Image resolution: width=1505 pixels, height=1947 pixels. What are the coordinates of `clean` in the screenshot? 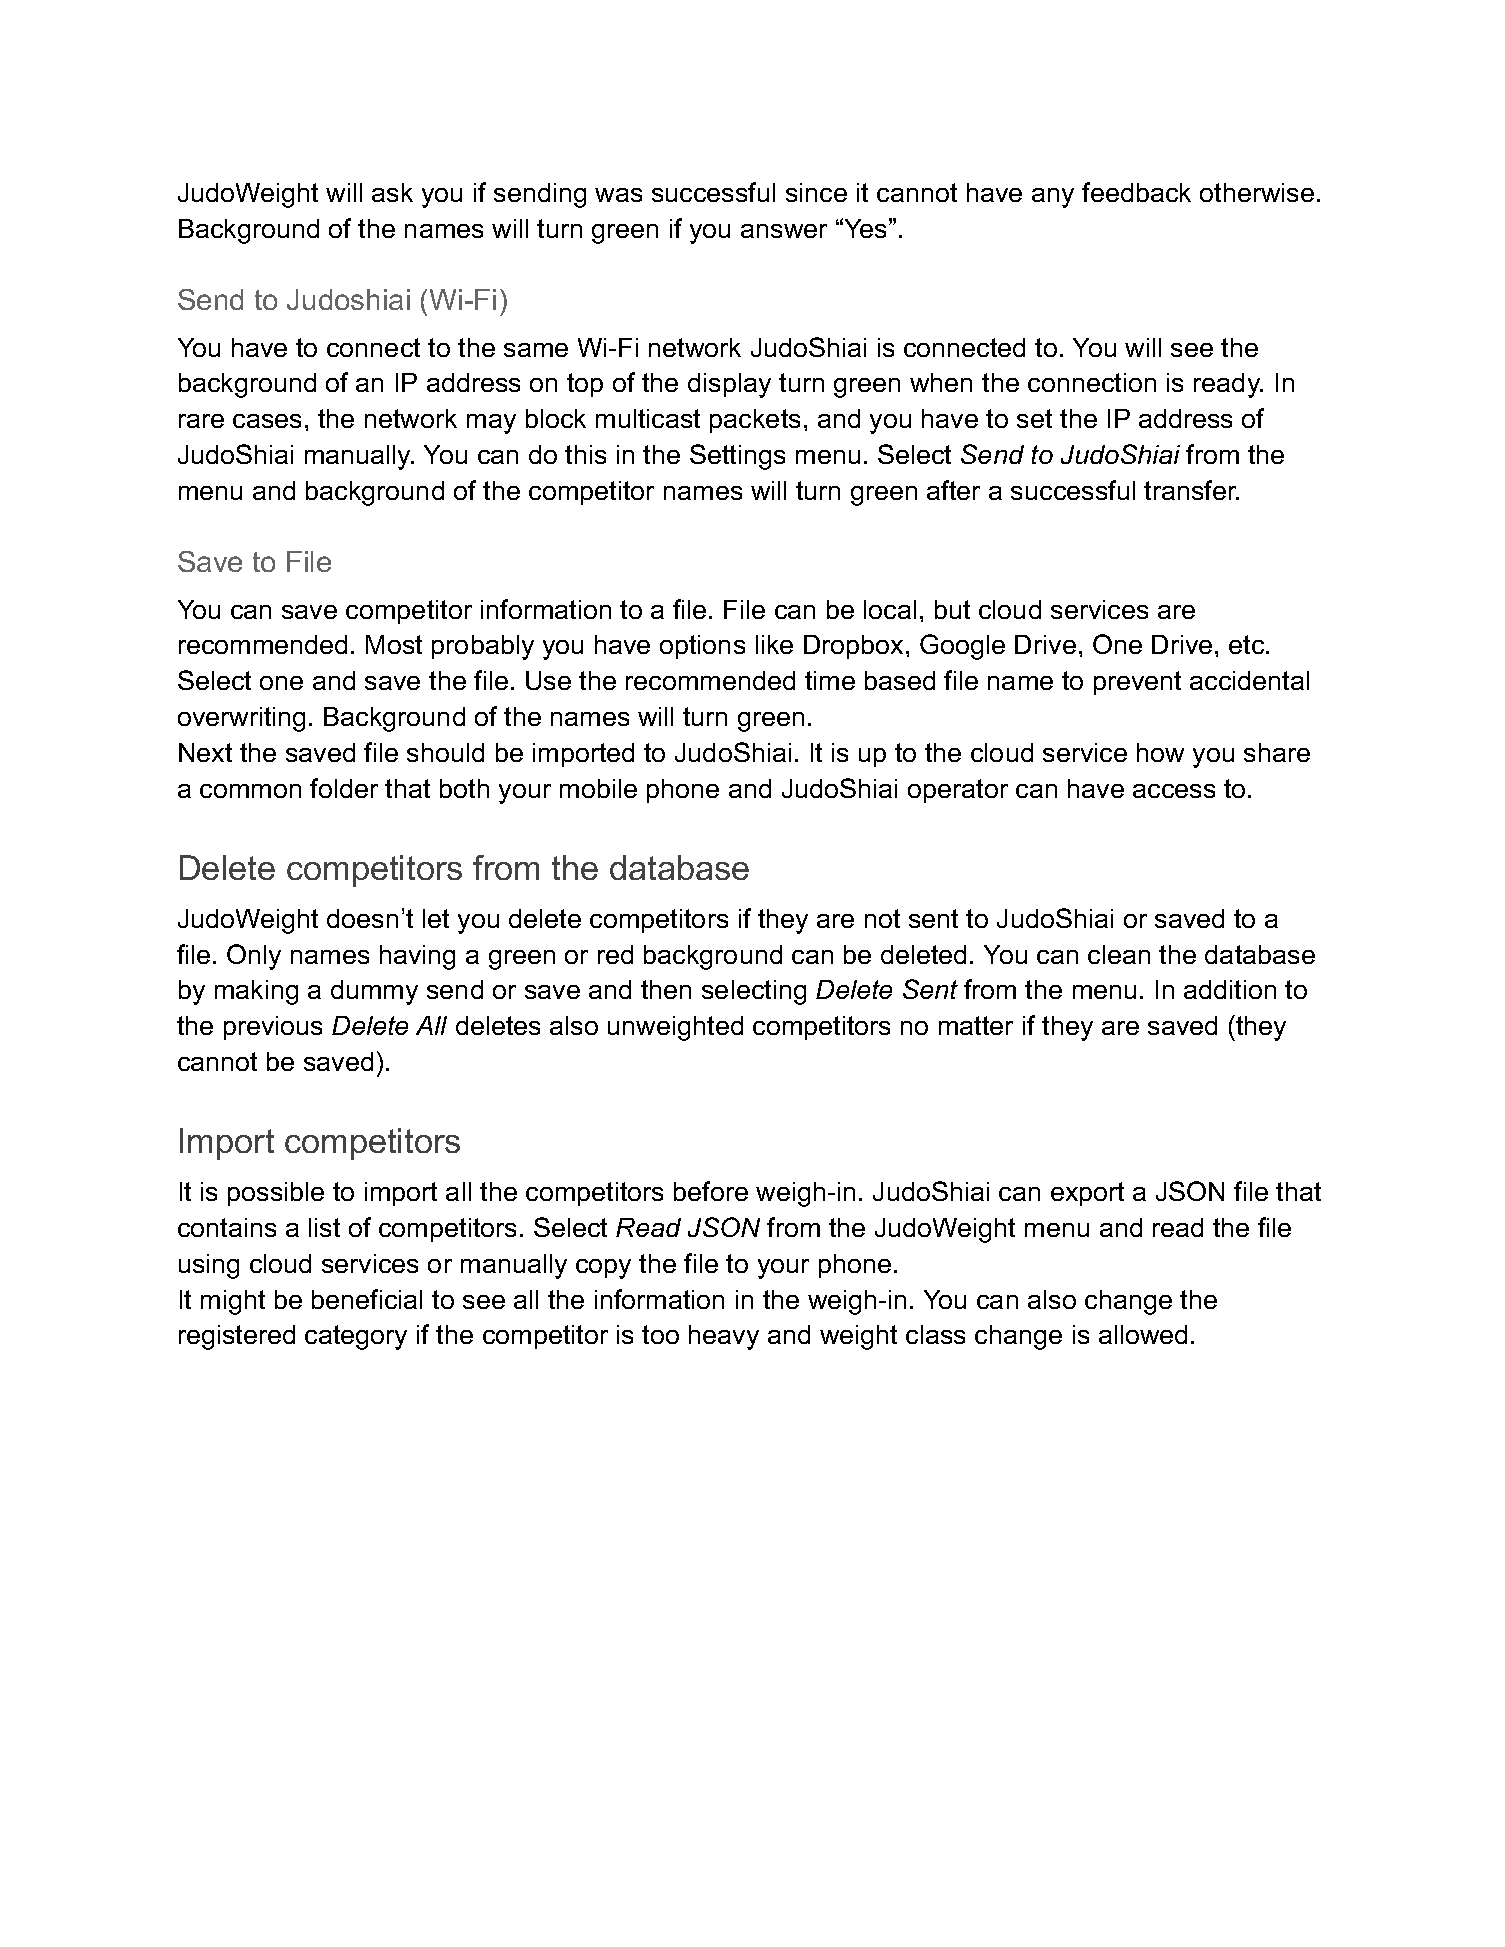 It's located at (1119, 954).
